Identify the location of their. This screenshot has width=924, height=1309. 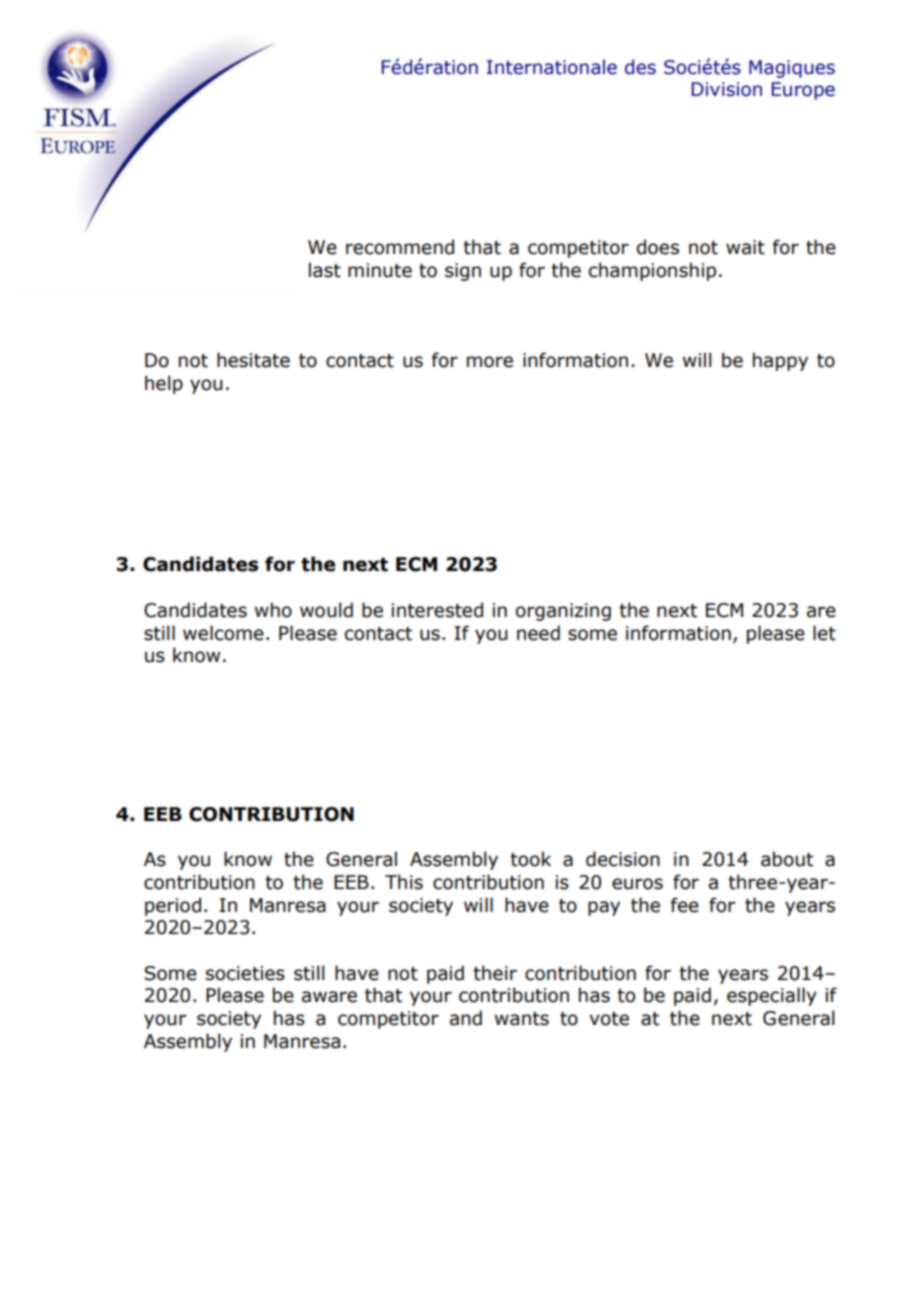
(495, 973).
